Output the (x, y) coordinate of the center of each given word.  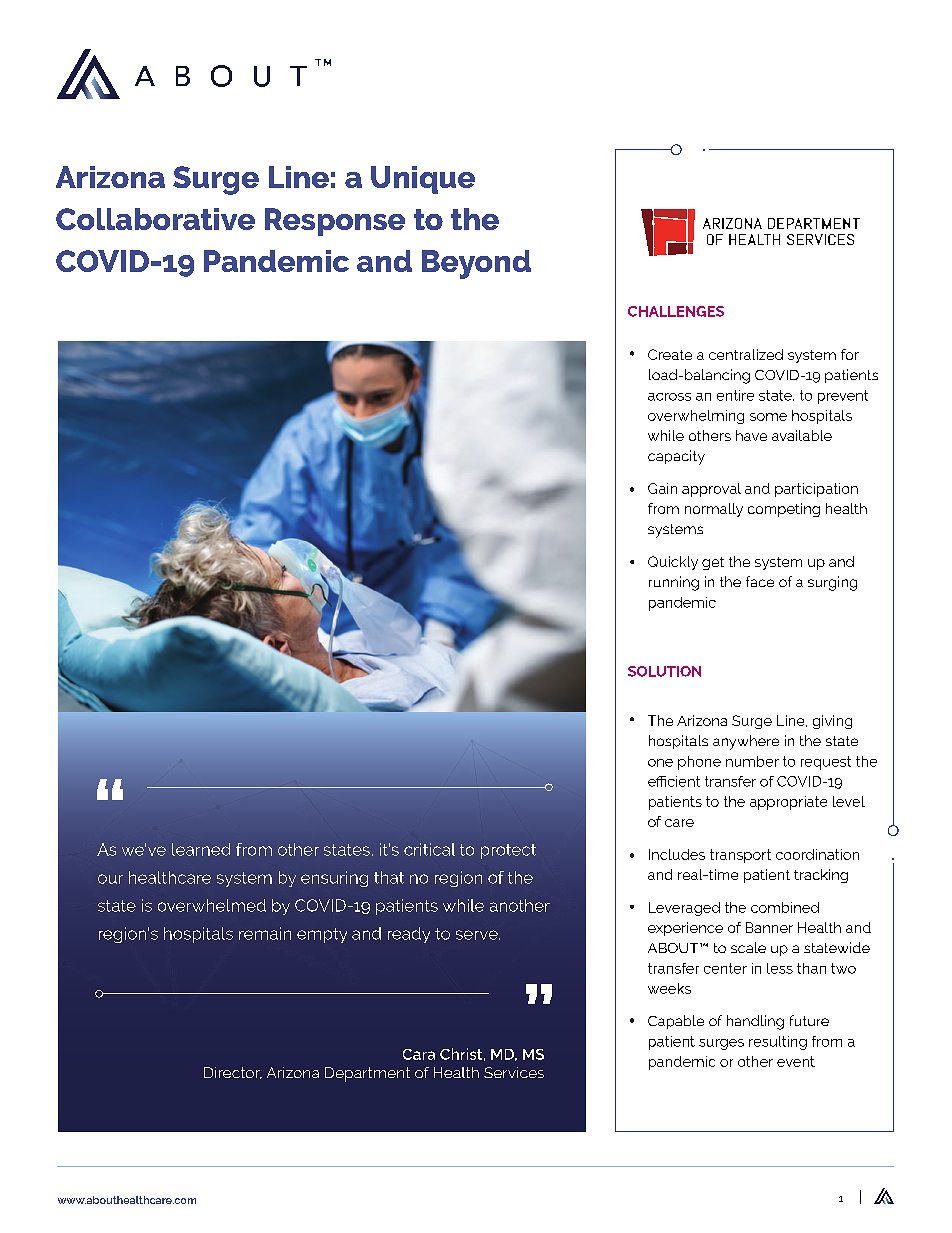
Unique (423, 180)
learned (201, 849)
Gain (662, 488)
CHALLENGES (676, 311)
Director (233, 1073)
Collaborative (155, 219)
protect (508, 851)
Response (335, 222)
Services (514, 1072)
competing (784, 510)
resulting (778, 1043)
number (752, 761)
